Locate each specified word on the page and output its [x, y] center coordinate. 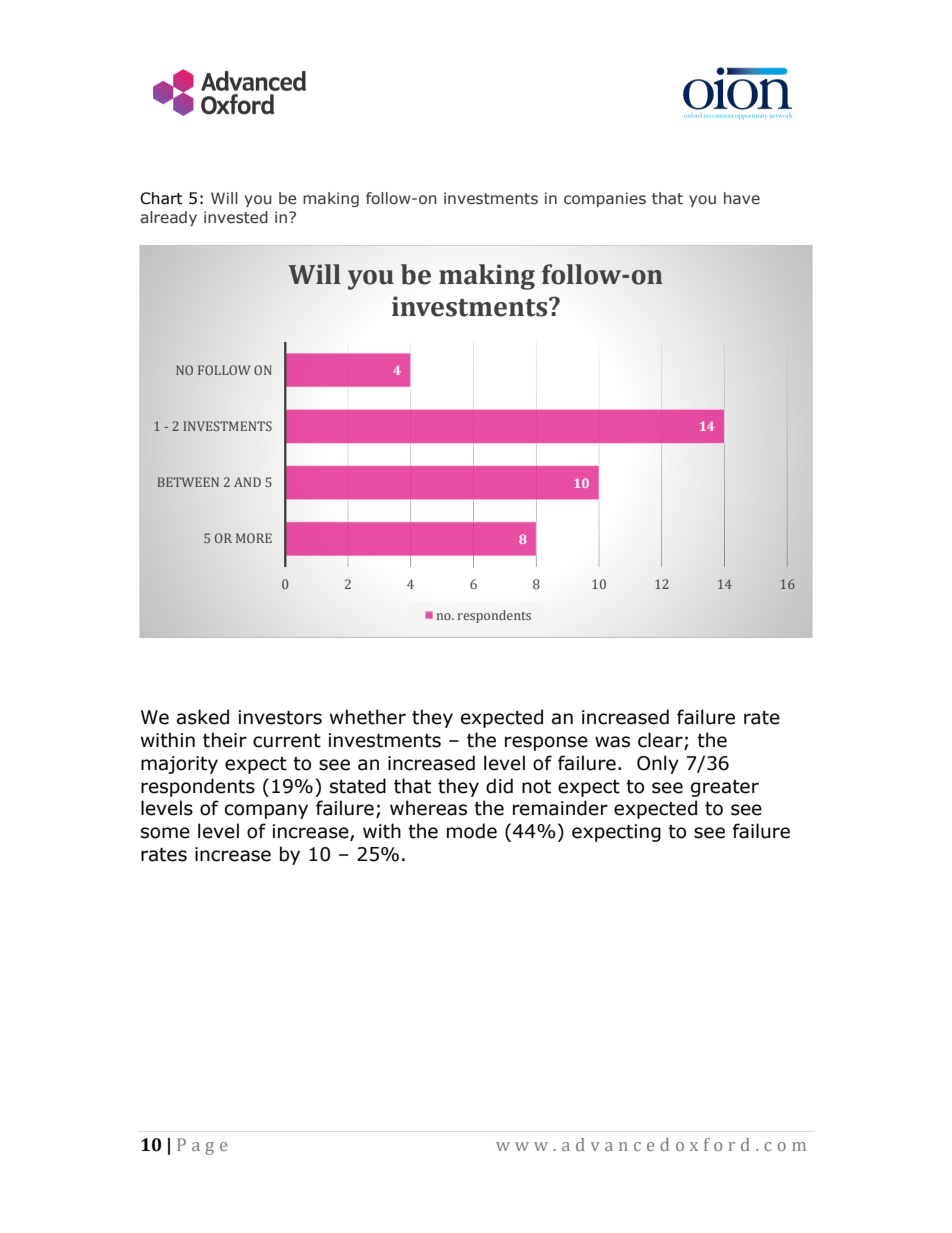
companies [605, 199]
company [266, 811]
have [742, 198]
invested [236, 217]
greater [725, 788]
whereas [428, 808]
